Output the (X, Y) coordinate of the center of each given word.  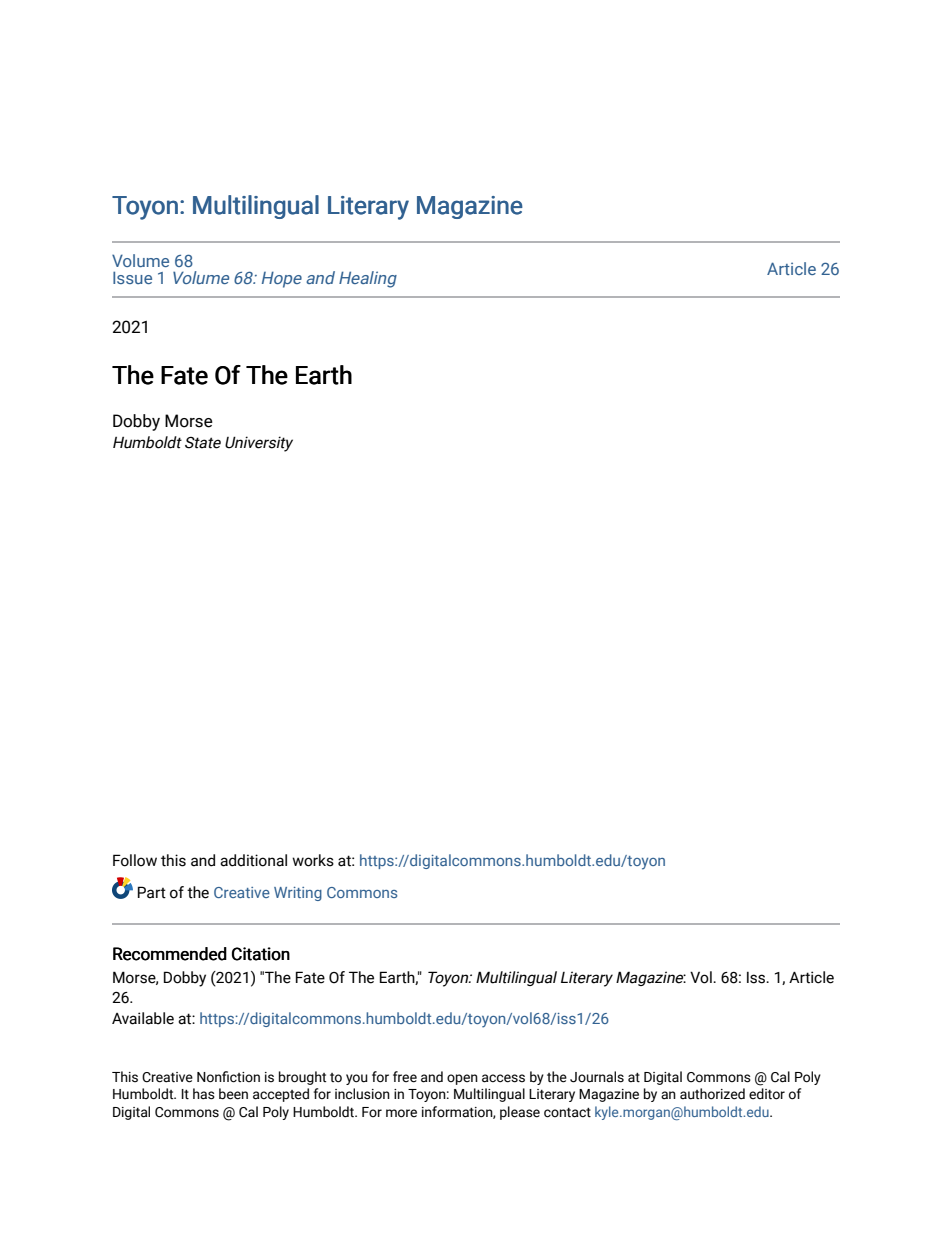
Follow (135, 860)
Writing (298, 894)
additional (253, 860)
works (313, 860)
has (204, 1094)
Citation (261, 954)
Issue (132, 277)
